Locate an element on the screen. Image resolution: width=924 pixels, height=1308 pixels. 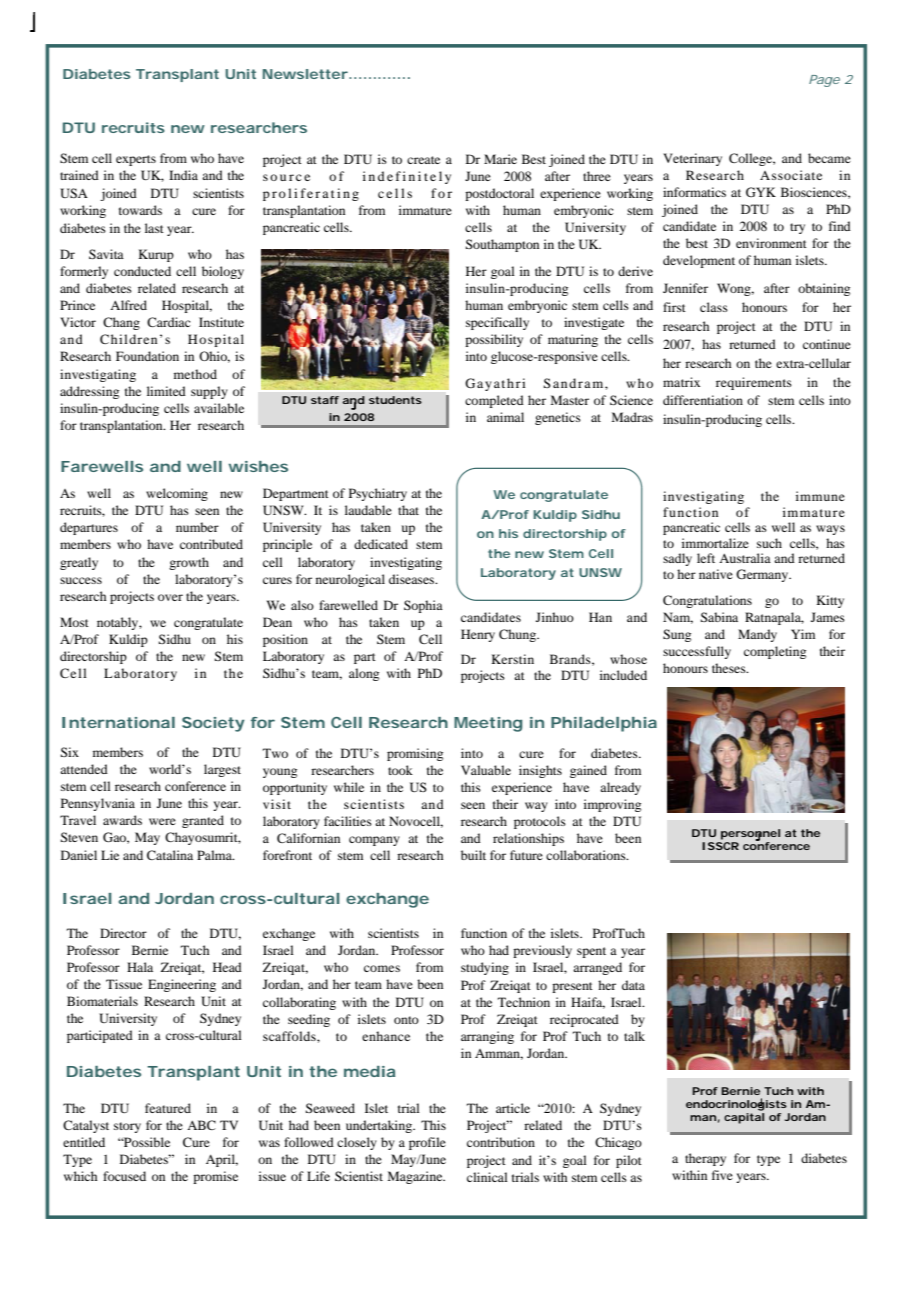
animal is located at coordinates (505, 417).
